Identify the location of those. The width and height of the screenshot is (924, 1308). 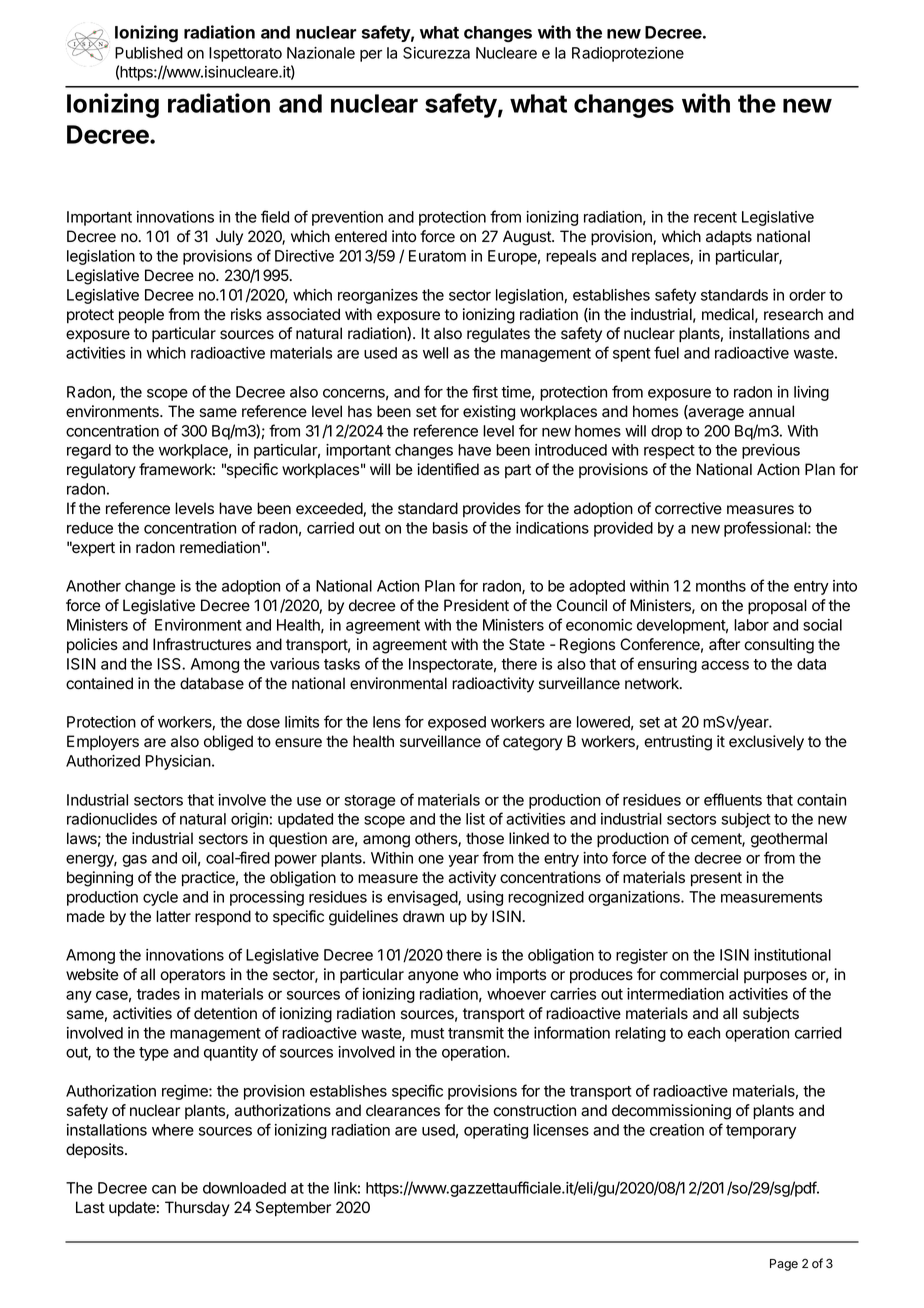
(485, 838).
